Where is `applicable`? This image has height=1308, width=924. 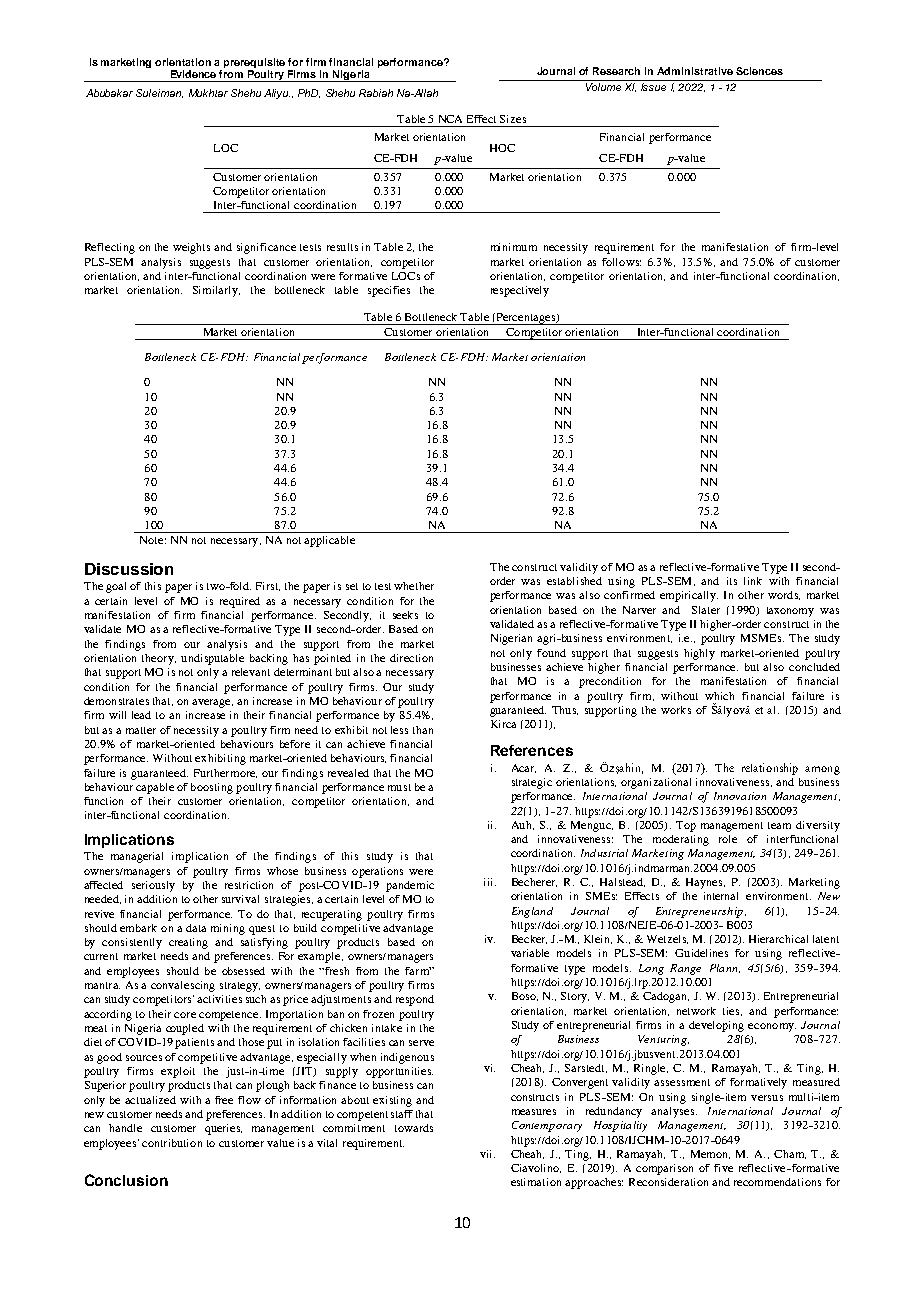 applicable is located at coordinates (329, 541).
